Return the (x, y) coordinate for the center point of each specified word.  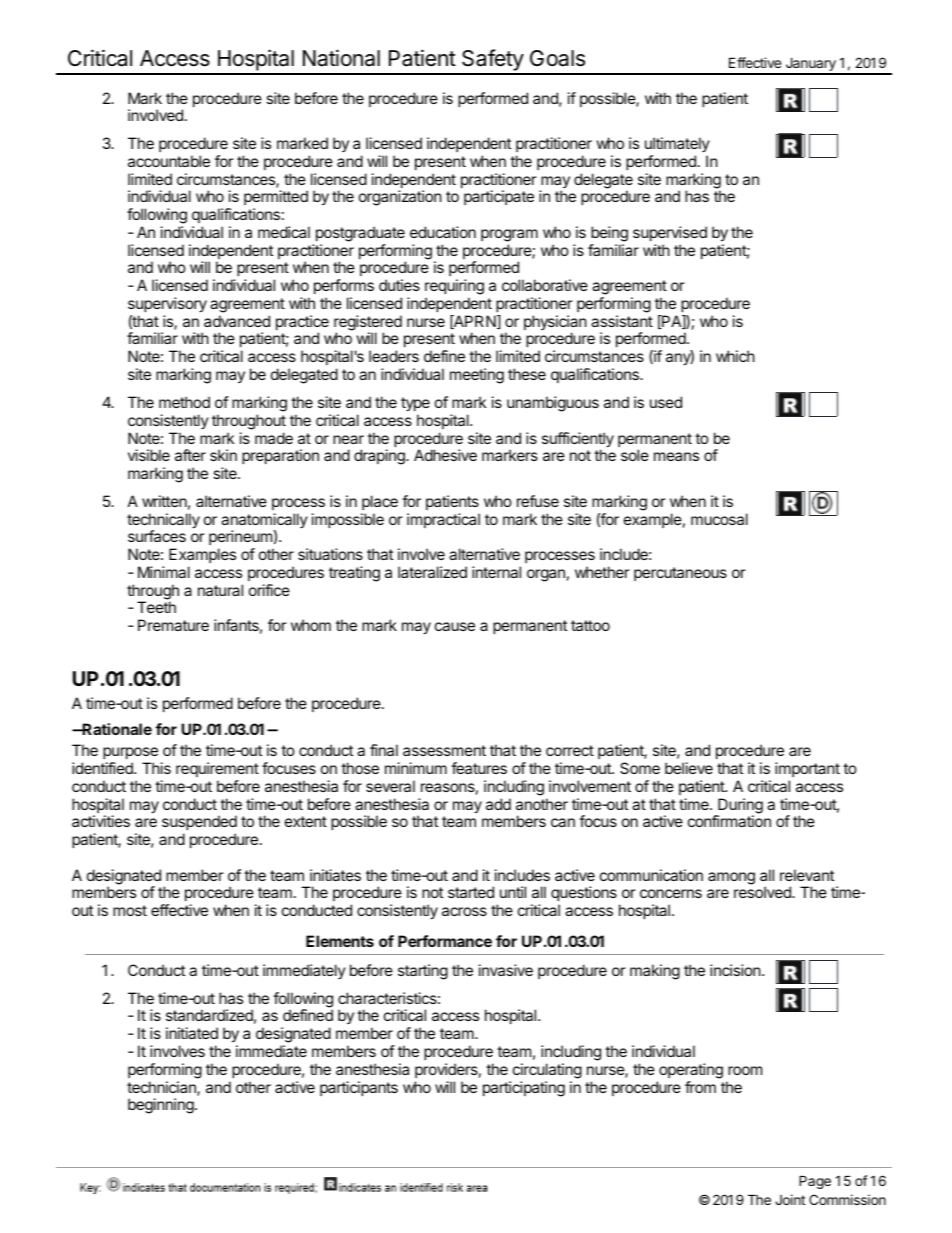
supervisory (167, 305)
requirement (217, 769)
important (807, 769)
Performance (445, 941)
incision (736, 970)
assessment (444, 750)
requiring (454, 288)
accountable (169, 161)
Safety (492, 61)
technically (163, 522)
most (130, 910)
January (810, 65)
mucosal (719, 519)
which (735, 356)
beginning (162, 1106)
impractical (443, 520)
